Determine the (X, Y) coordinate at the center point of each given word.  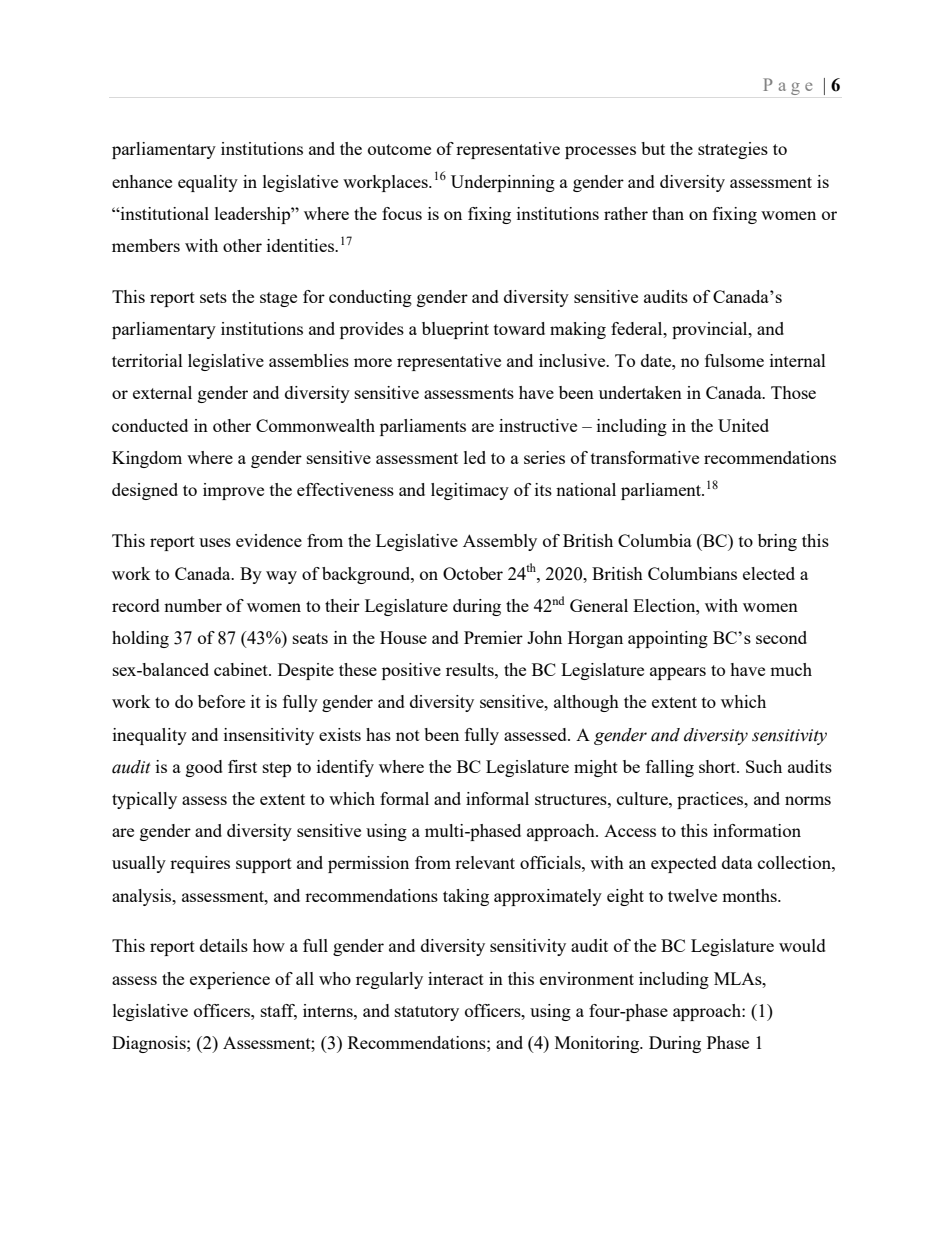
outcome (399, 149)
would (802, 945)
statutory (427, 1013)
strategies (733, 150)
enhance (142, 181)
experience (230, 980)
